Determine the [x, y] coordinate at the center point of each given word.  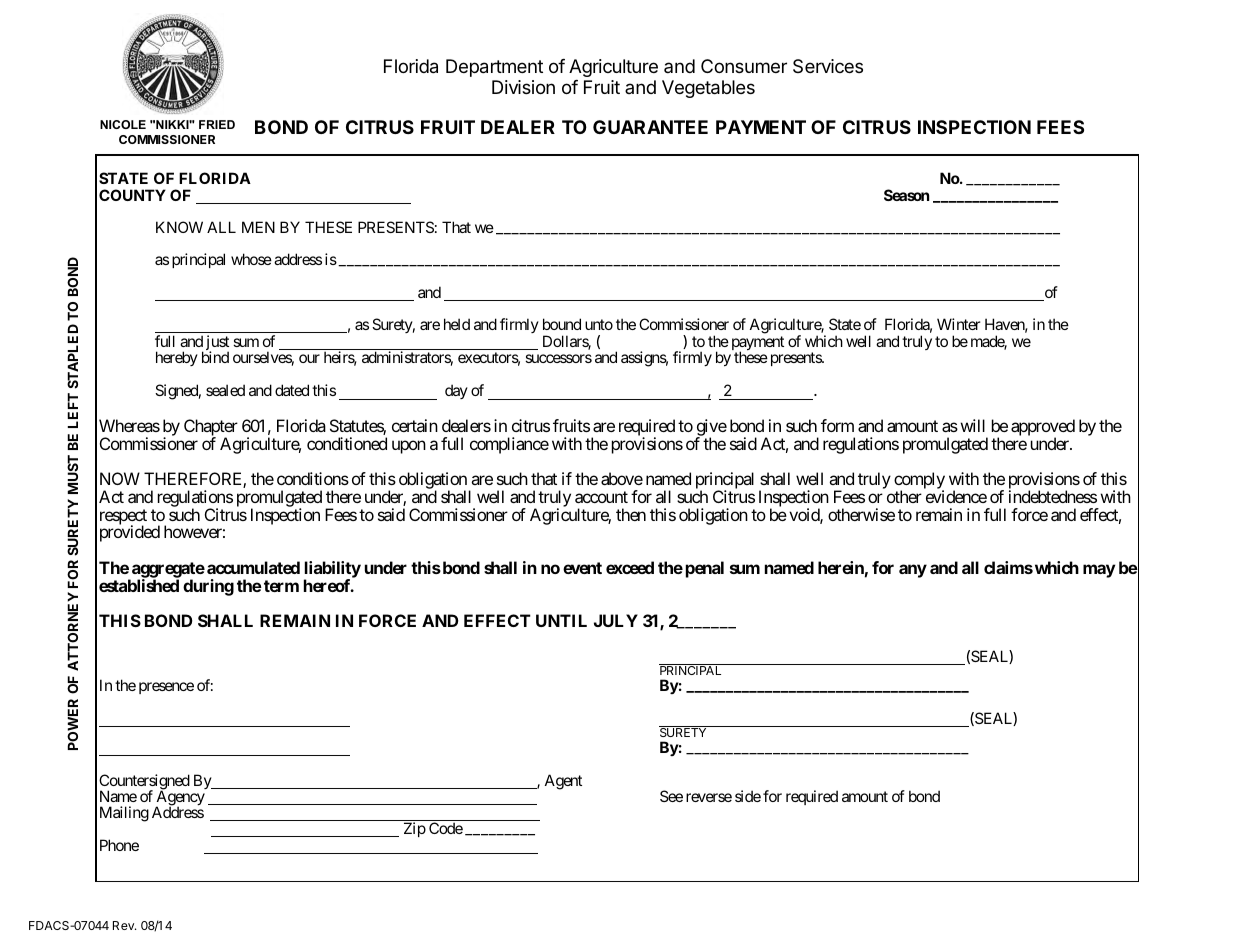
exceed [630, 567]
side [748, 796]
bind [215, 357]
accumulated [253, 567]
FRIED [217, 124]
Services [828, 66]
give [711, 428]
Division [523, 87]
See [671, 796]
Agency [180, 798]
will [973, 425]
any [913, 571]
